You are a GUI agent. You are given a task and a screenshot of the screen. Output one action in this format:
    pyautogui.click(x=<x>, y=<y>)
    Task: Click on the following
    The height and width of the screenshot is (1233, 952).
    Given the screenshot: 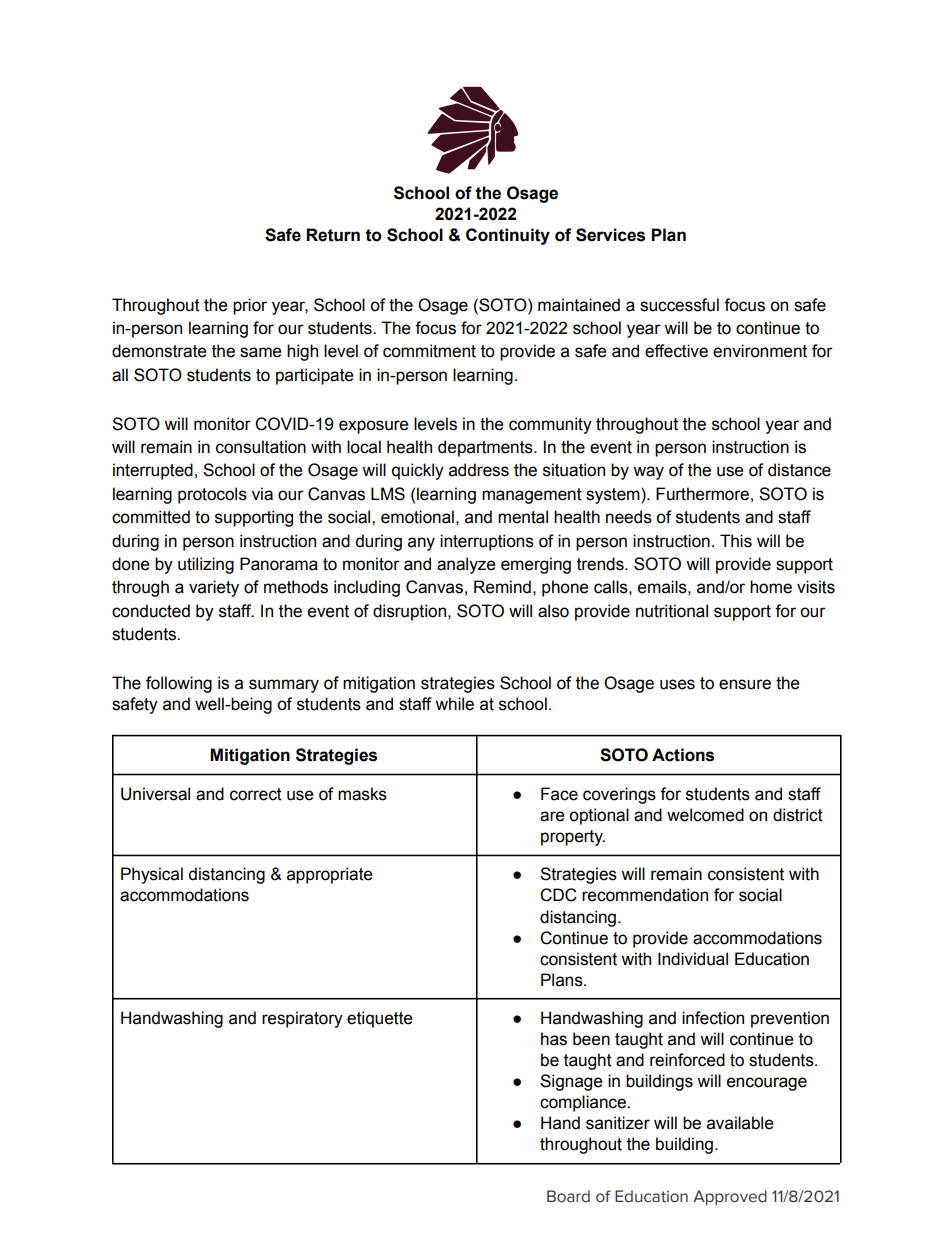 What is the action you would take?
    pyautogui.click(x=179, y=684)
